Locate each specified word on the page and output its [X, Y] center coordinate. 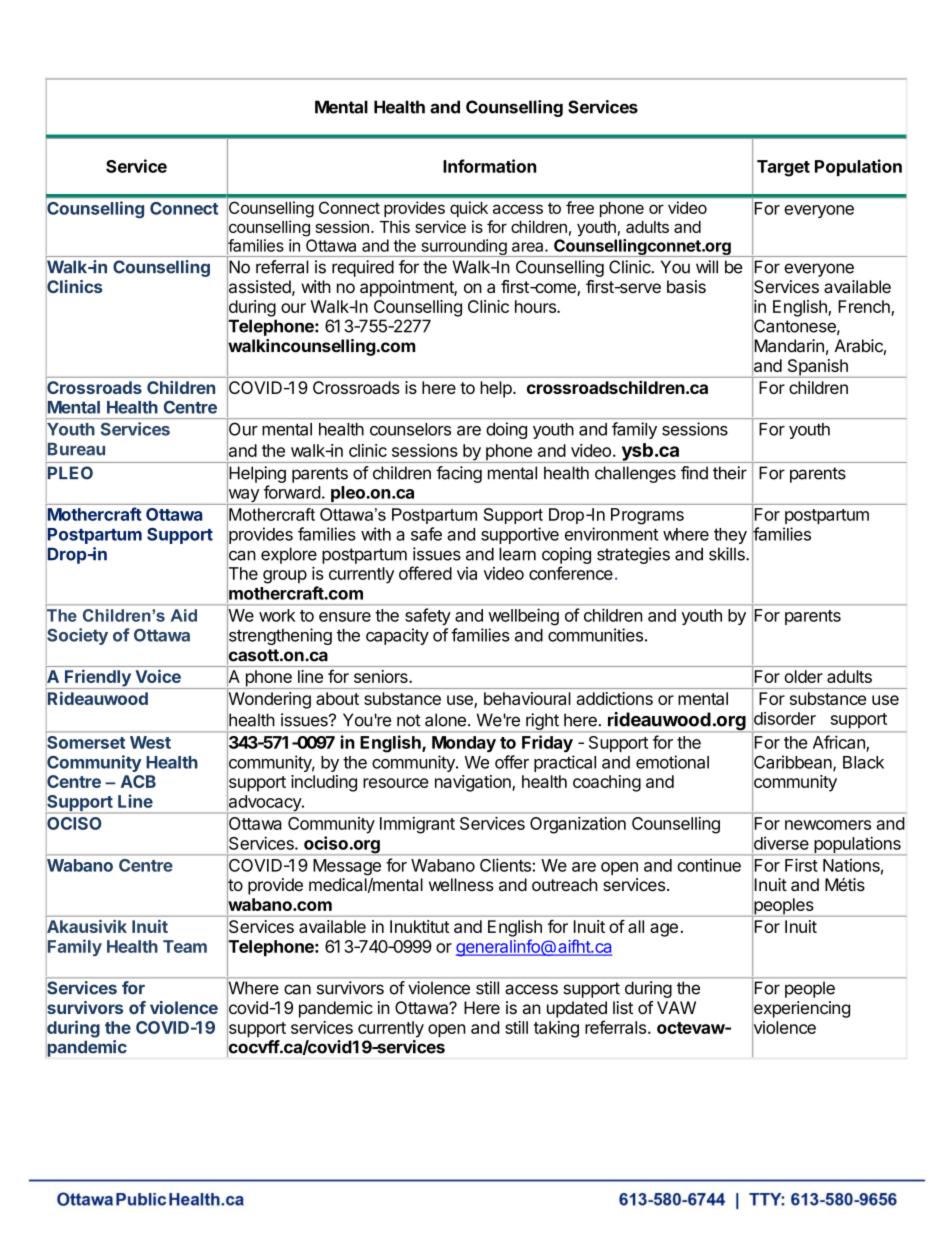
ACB [138, 781]
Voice [158, 676]
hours [536, 306]
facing [459, 474]
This [395, 226]
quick [469, 209]
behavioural [527, 698]
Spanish [817, 368]
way [243, 496]
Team [185, 946]
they [730, 536]
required [363, 268]
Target [783, 168]
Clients [505, 865]
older [804, 676]
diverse [780, 843]
